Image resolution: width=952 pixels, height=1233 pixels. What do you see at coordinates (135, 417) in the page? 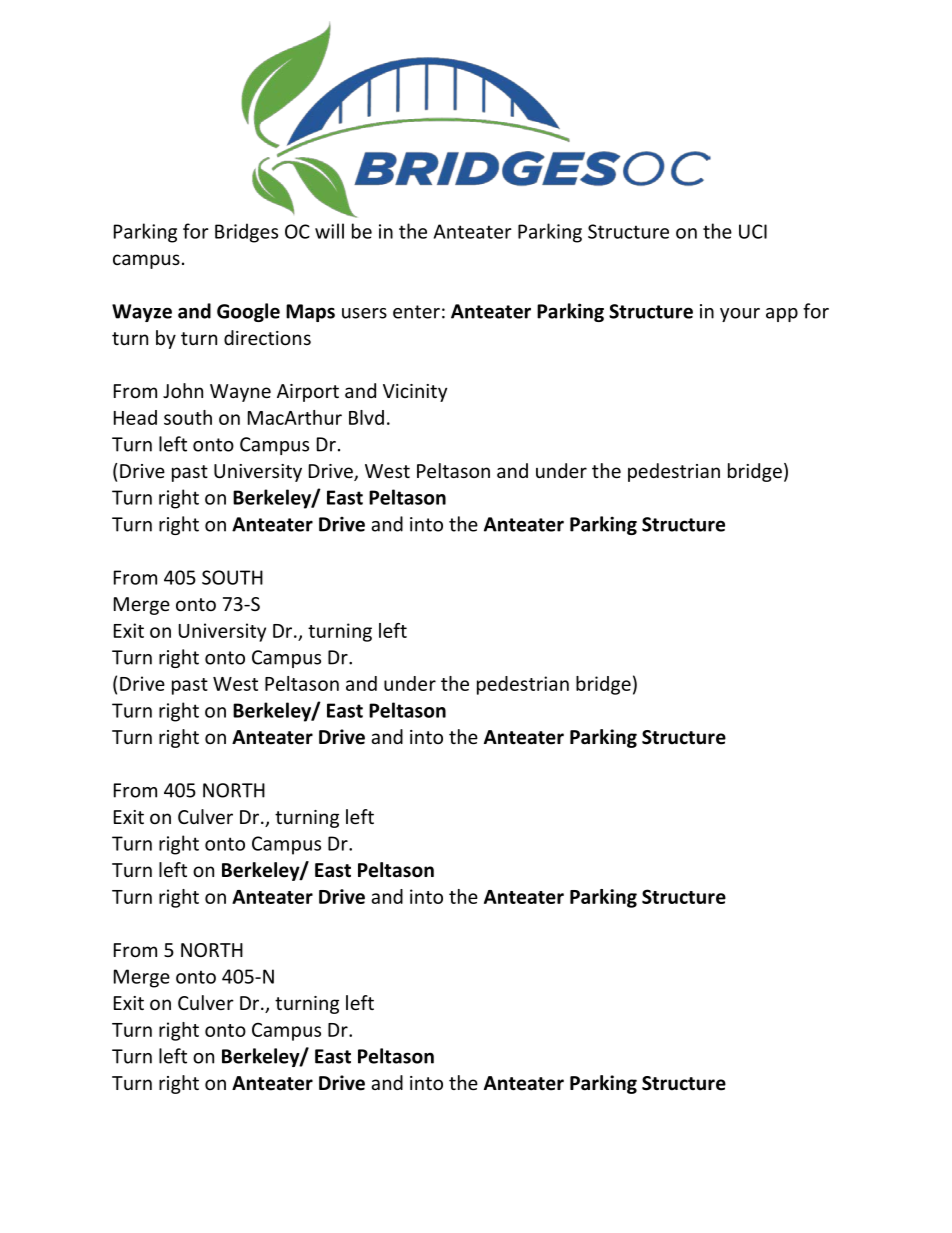
I see `Head` at bounding box center [135, 417].
